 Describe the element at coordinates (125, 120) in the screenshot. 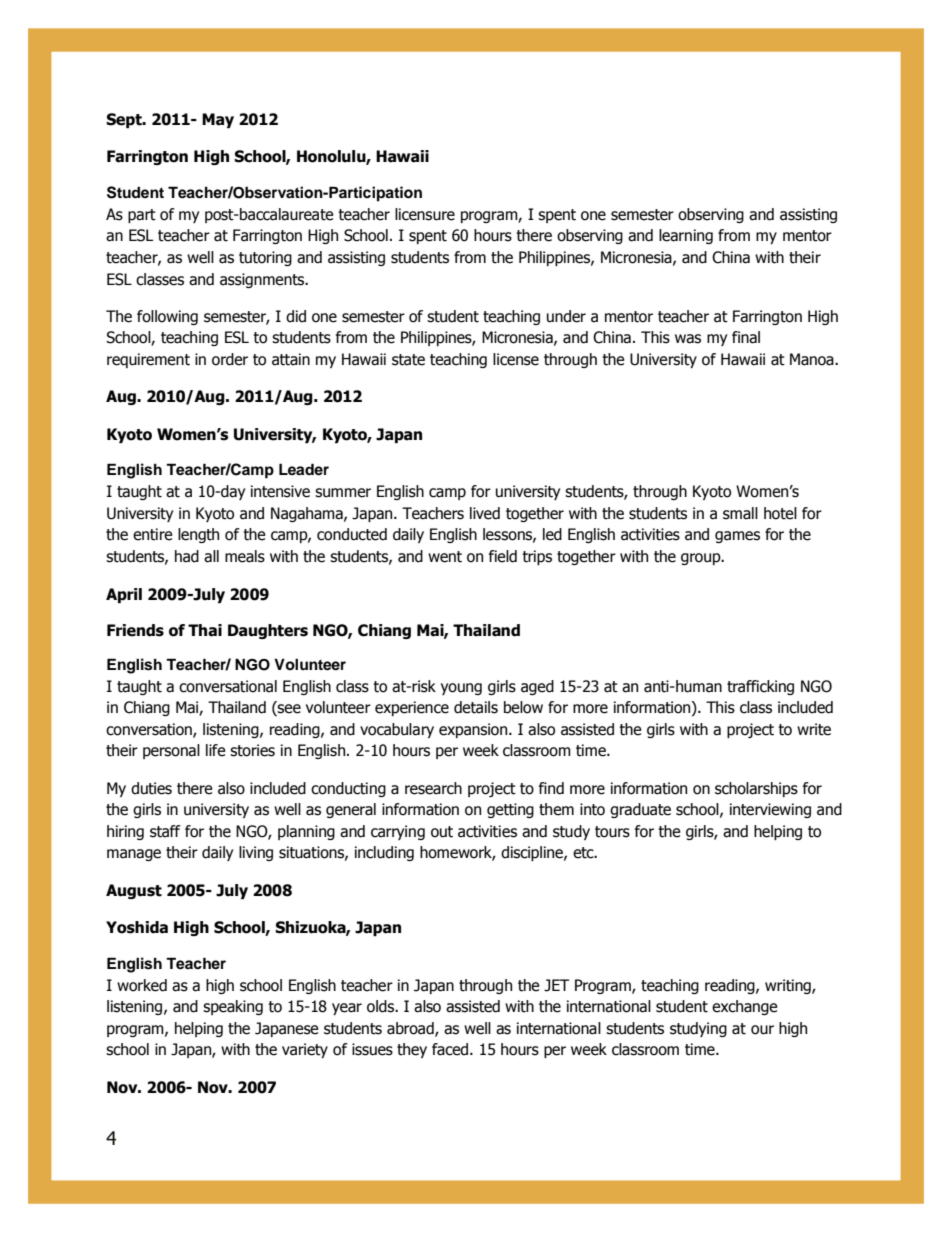

I see `Sept` at that location.
